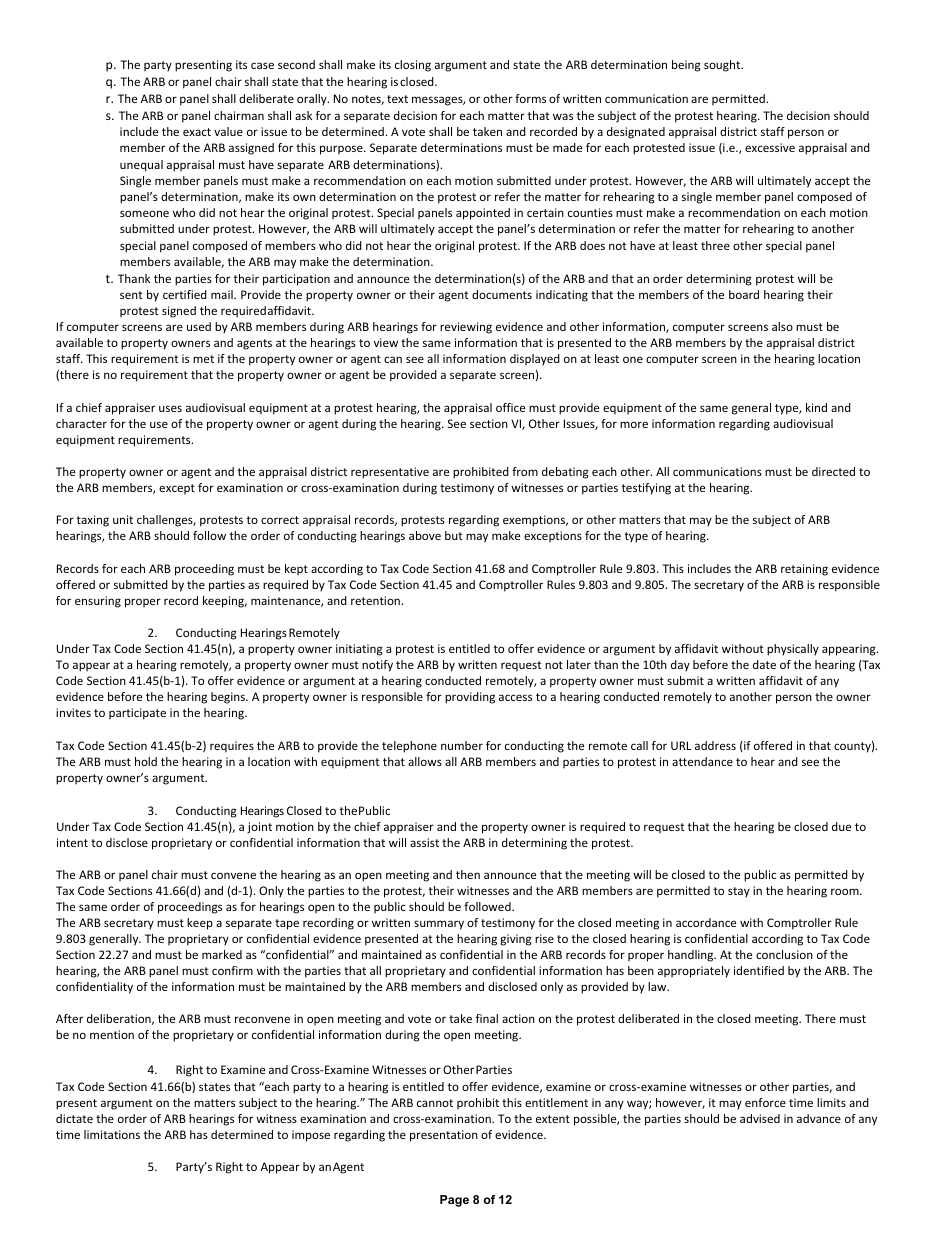 This image has width=952, height=1233. Describe the element at coordinates (723, 66) in the image. I see `sought` at that location.
